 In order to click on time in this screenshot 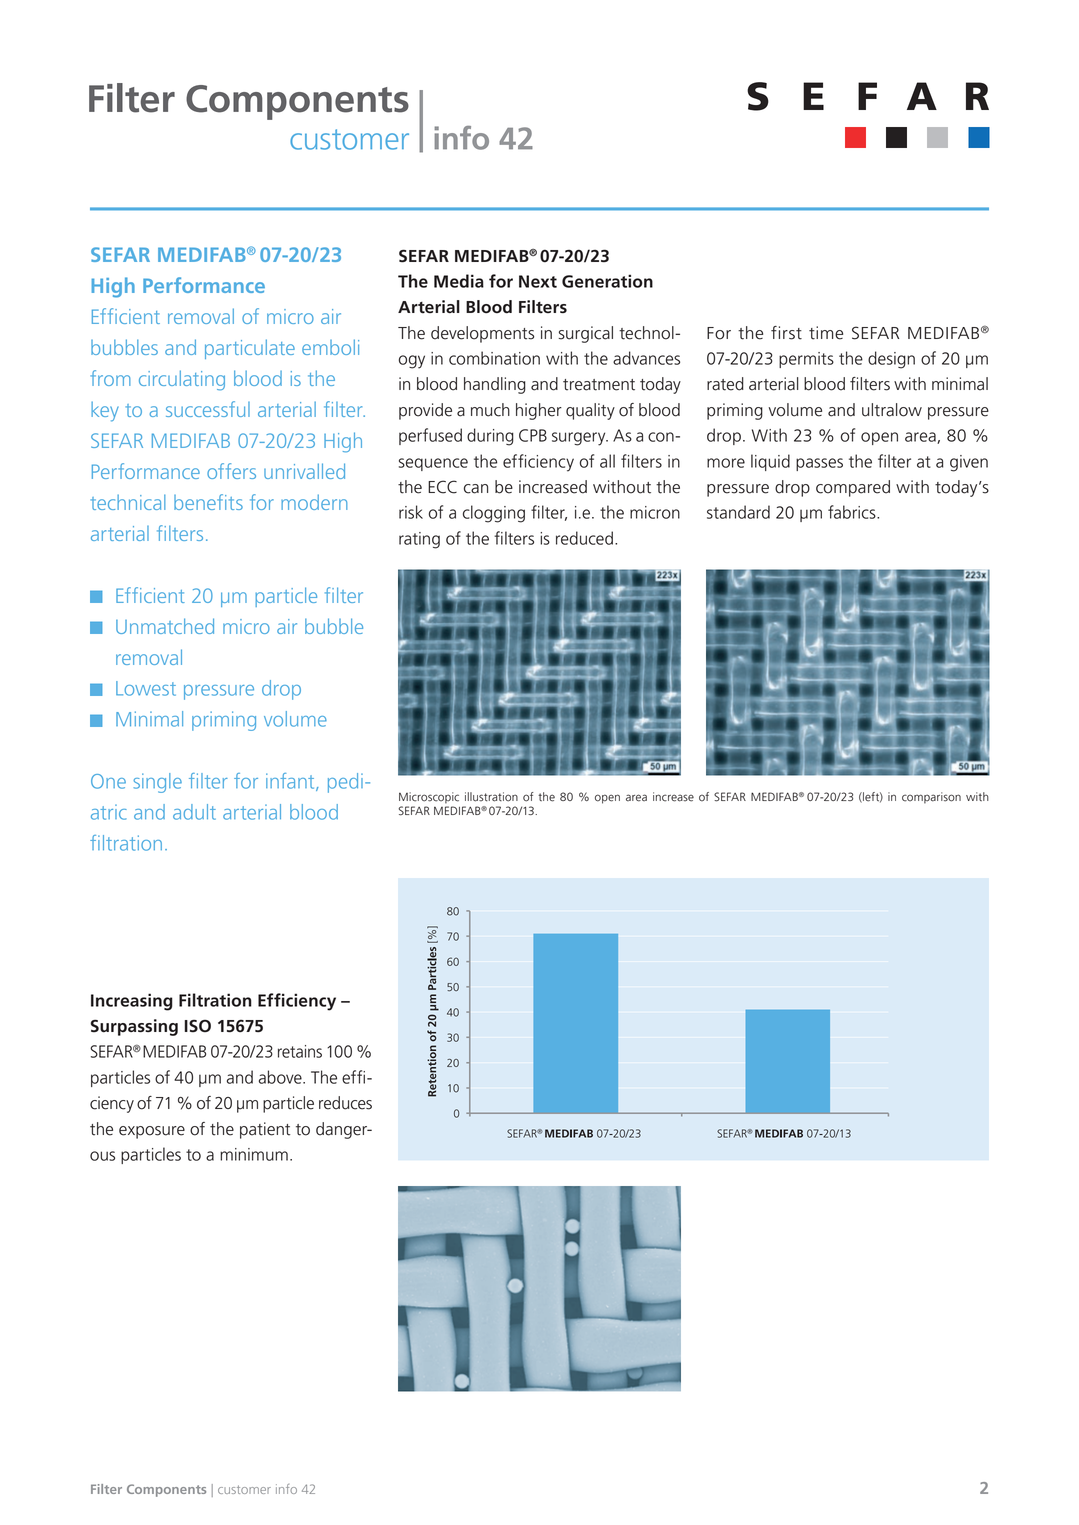, I will do `click(826, 333)`.
